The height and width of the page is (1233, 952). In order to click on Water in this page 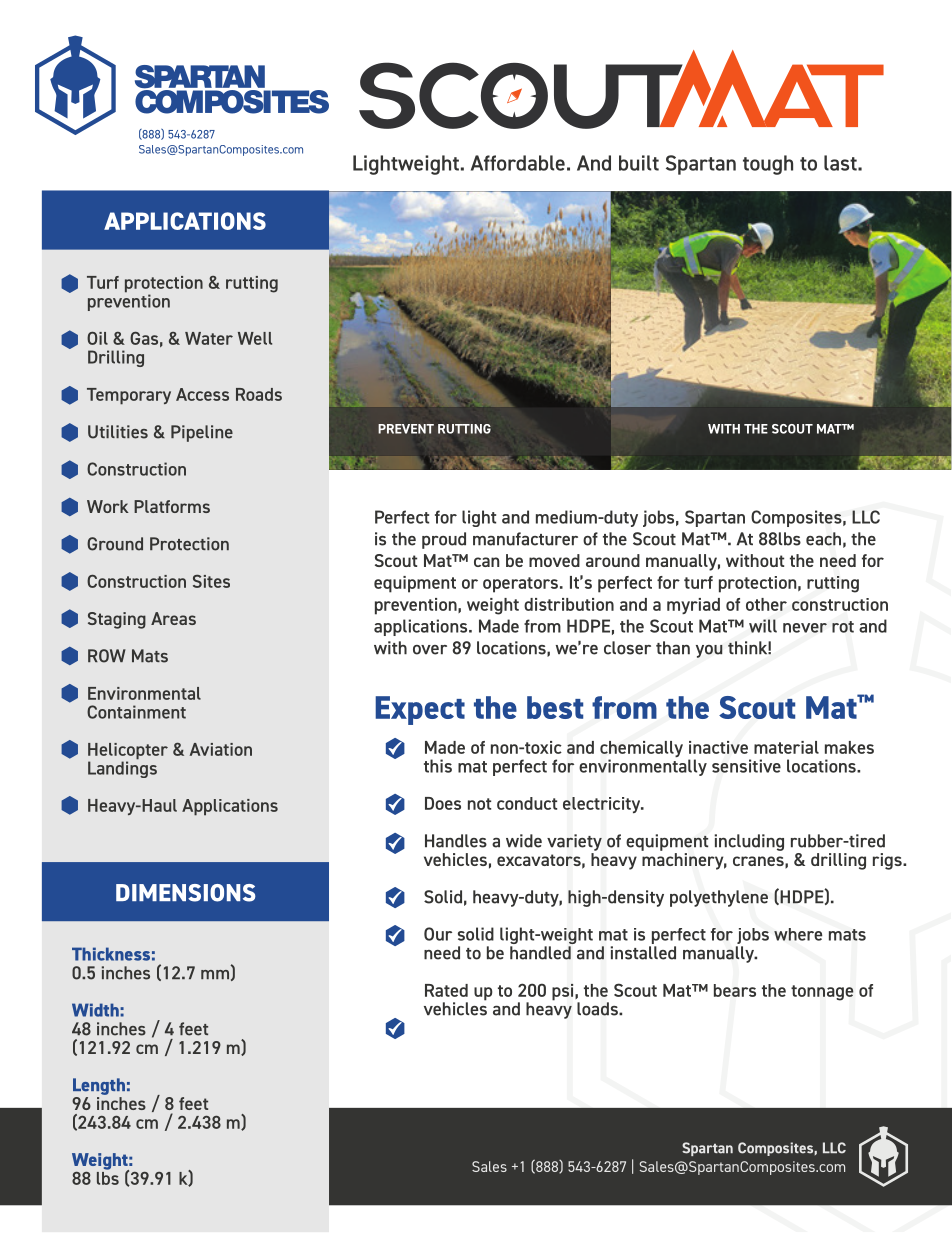, I will do `click(209, 338)`.
